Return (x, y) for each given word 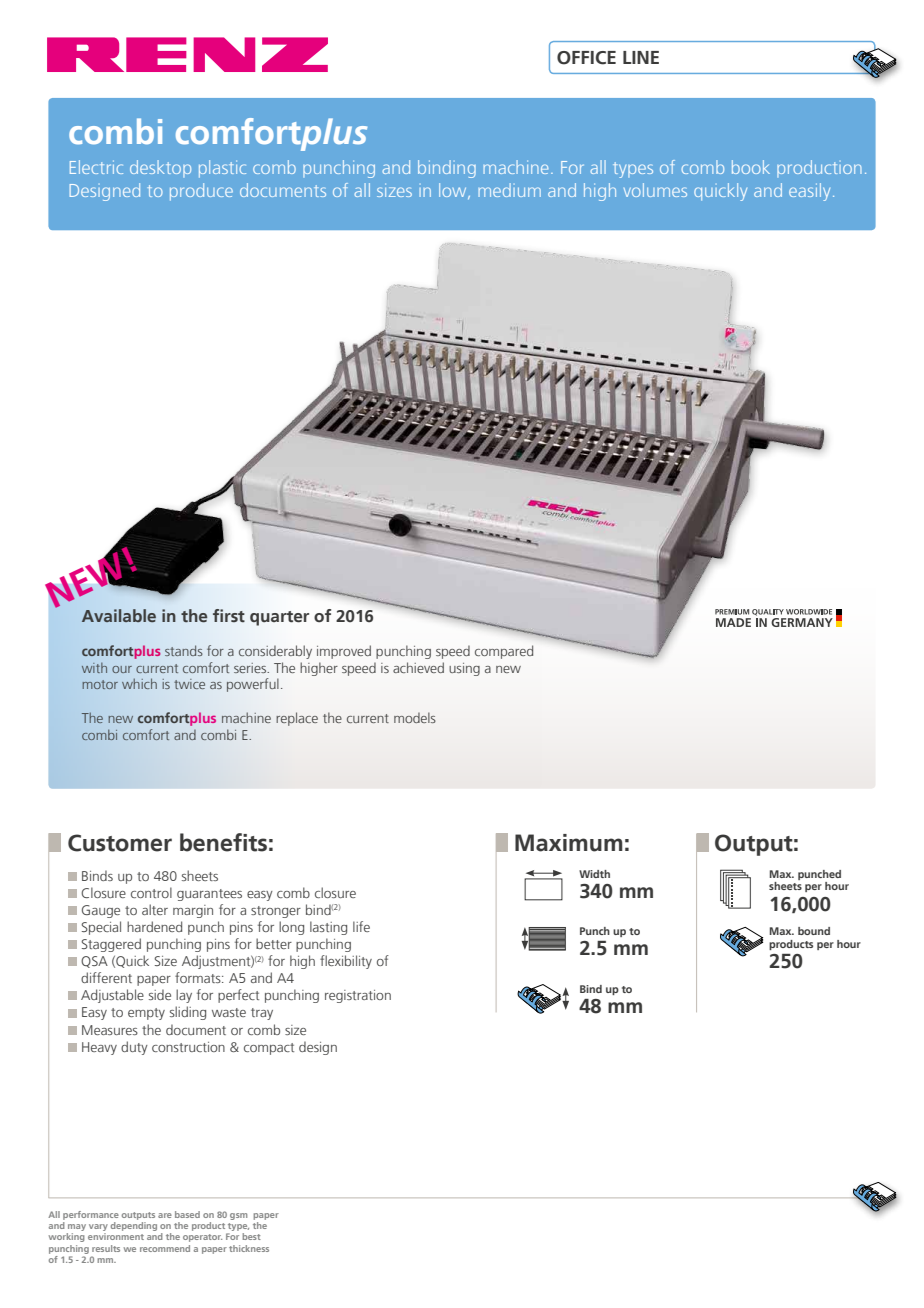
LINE (641, 57)
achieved (418, 667)
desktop (160, 168)
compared (504, 652)
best (251, 1236)
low (454, 191)
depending (134, 1226)
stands (184, 650)
